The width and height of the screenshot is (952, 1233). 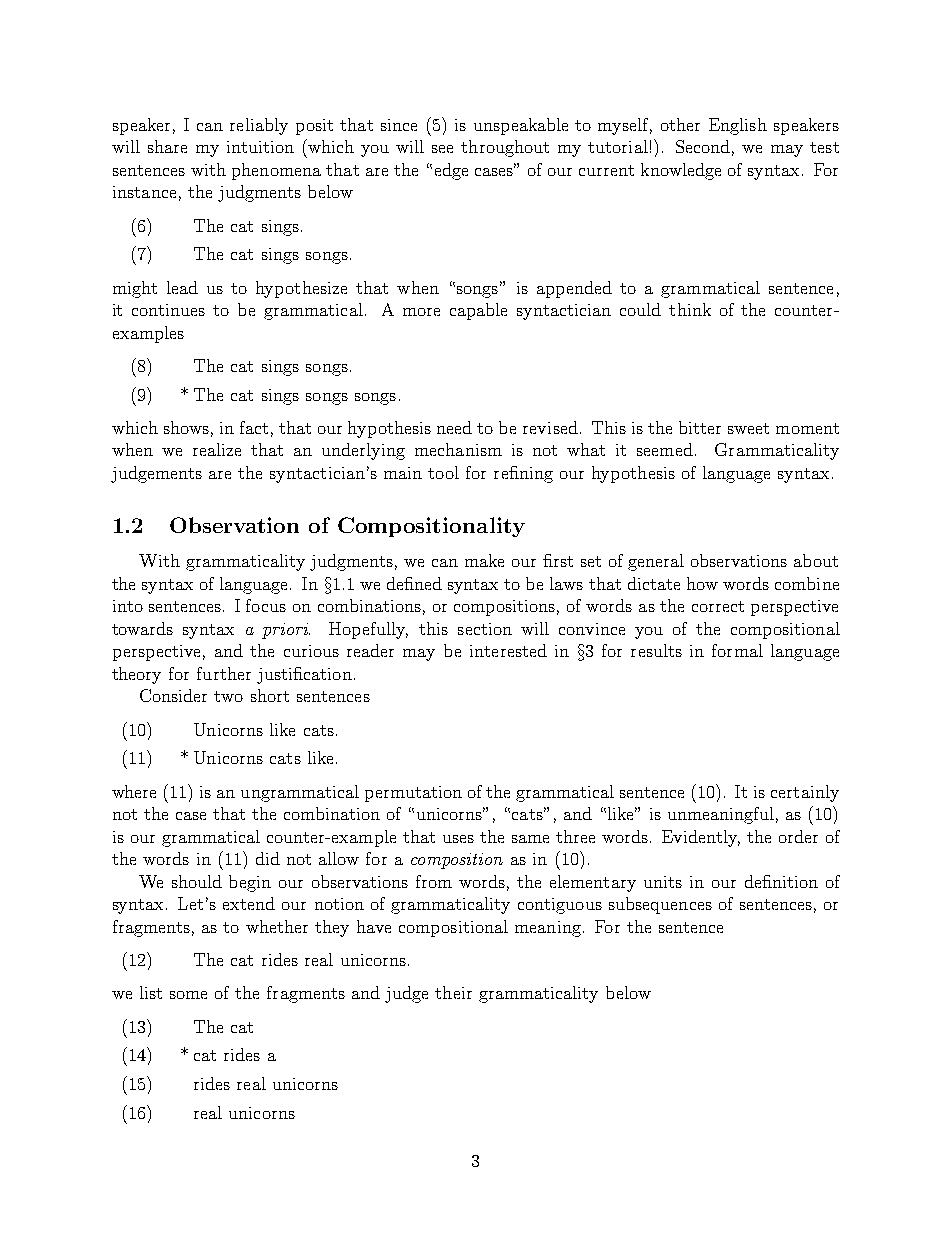 What do you see at coordinates (413, 794) in the screenshot?
I see `permutation` at bounding box center [413, 794].
